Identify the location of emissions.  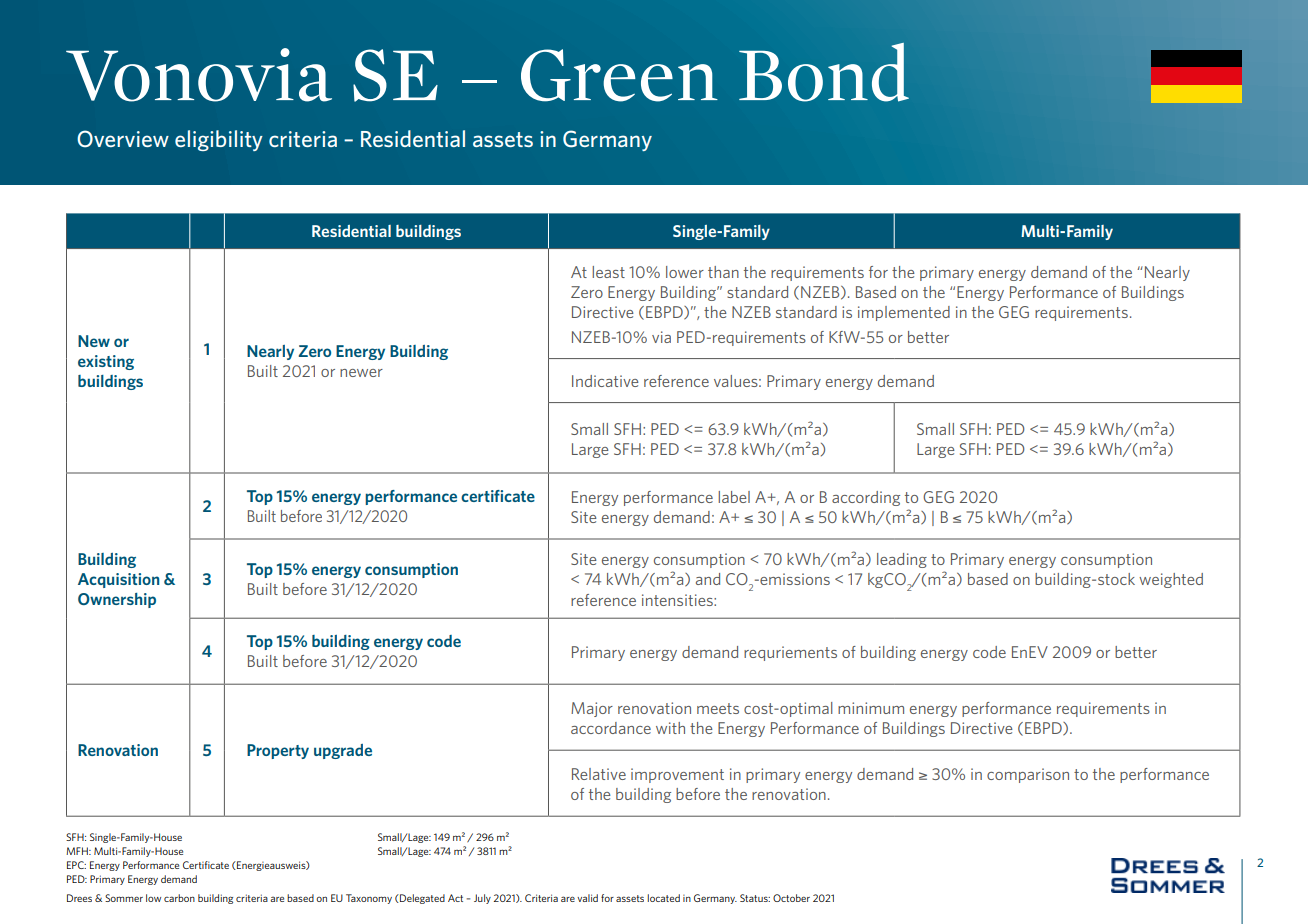
(794, 579).
